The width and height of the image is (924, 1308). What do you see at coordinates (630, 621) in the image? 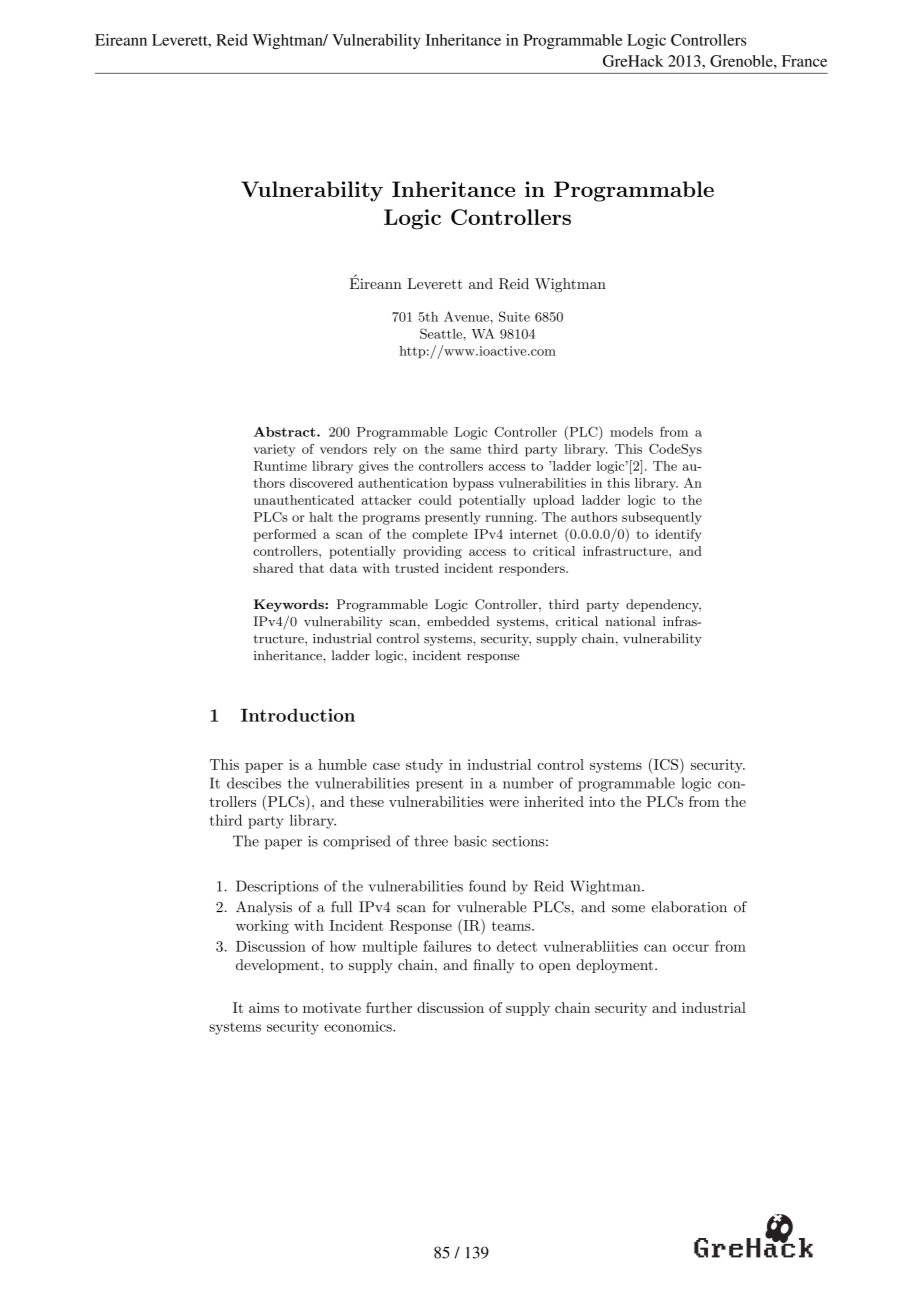
I see `national` at bounding box center [630, 621].
